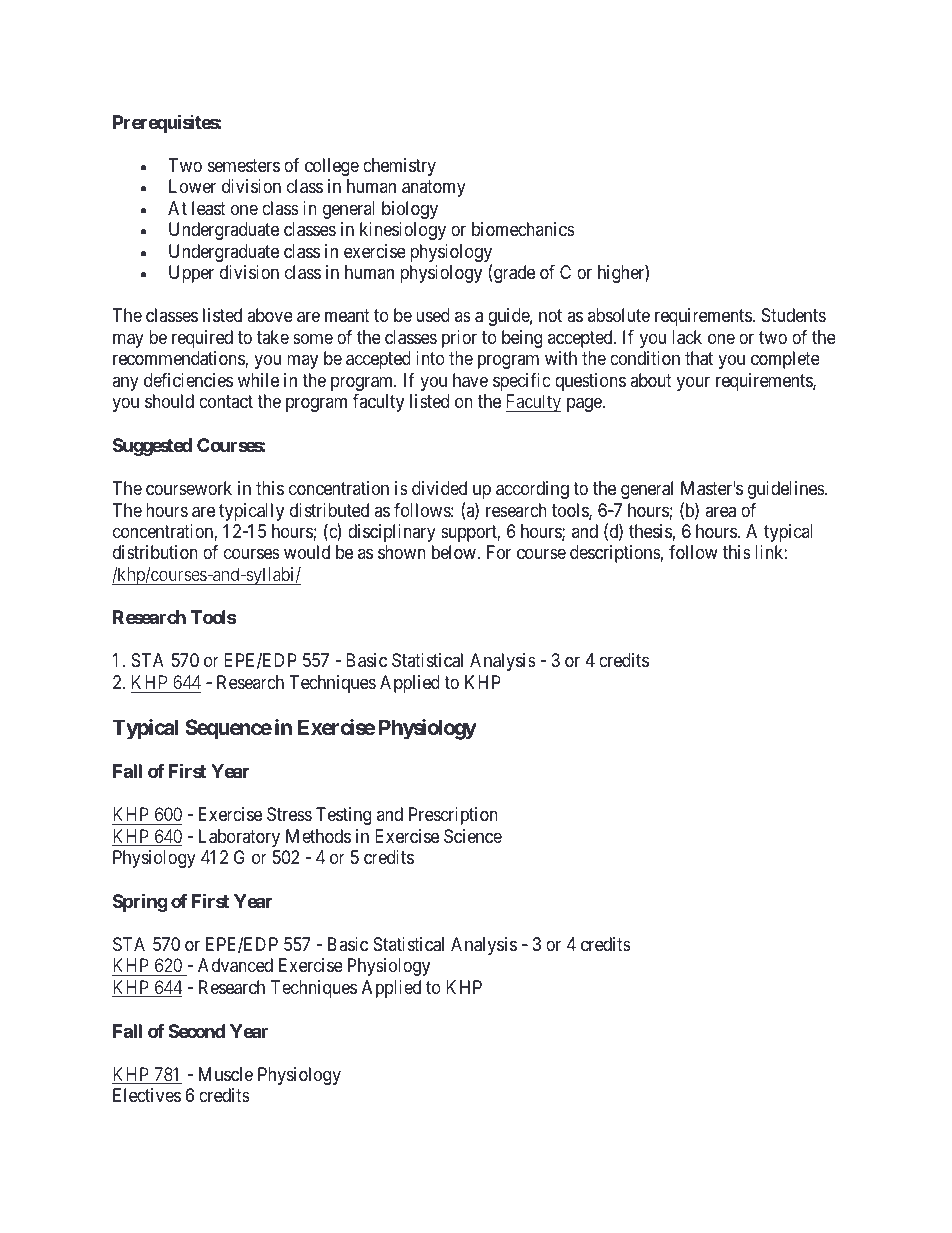  What do you see at coordinates (720, 512) in the screenshot?
I see `area` at bounding box center [720, 512].
